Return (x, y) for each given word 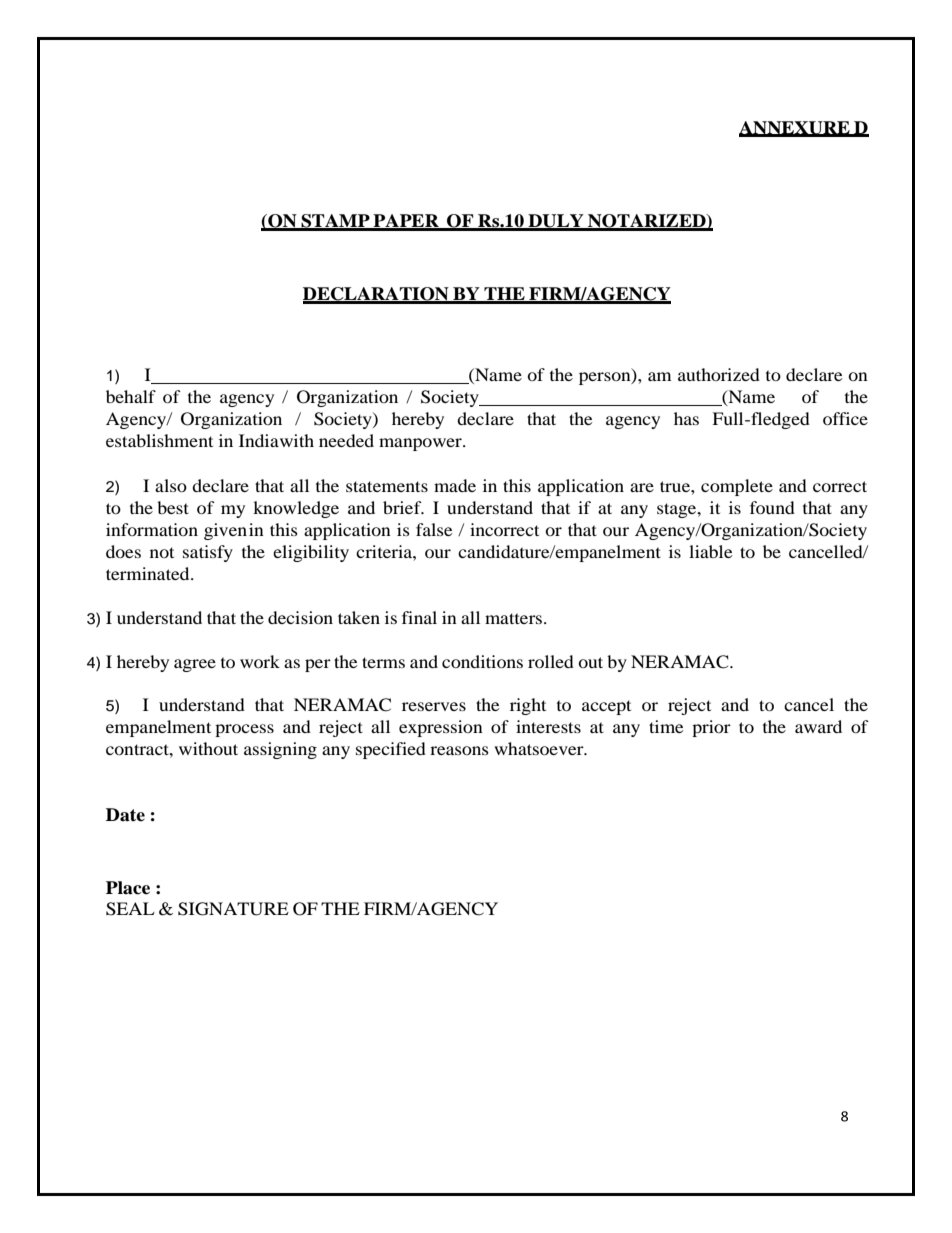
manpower (421, 444)
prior (711, 728)
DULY (556, 222)
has (686, 418)
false (434, 529)
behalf (131, 396)
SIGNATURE (233, 909)
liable (711, 551)
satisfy (208, 553)
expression (441, 728)
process (244, 730)
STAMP (335, 222)
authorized (719, 374)
